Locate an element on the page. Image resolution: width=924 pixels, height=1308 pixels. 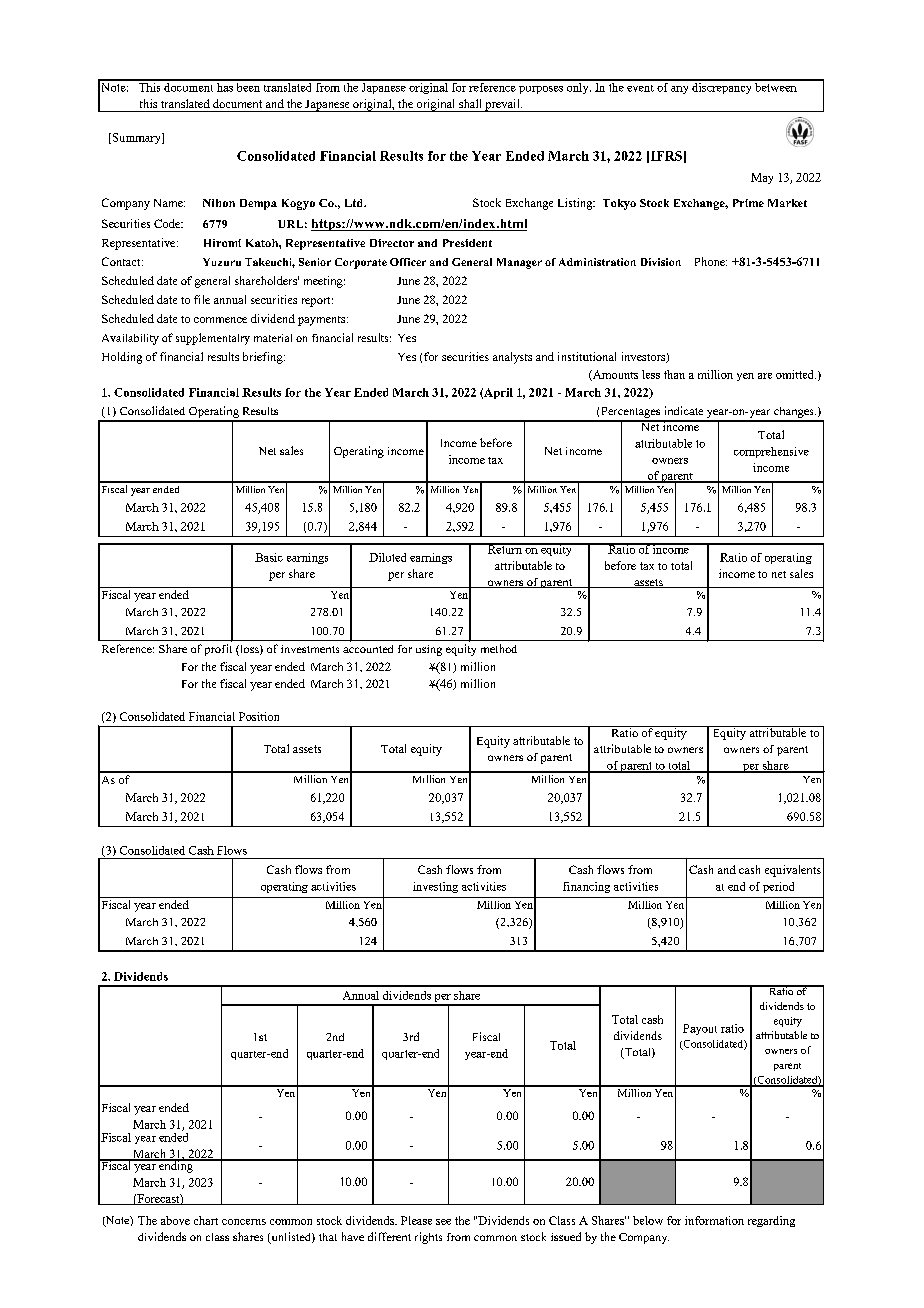
discrepancy is located at coordinates (722, 87).
